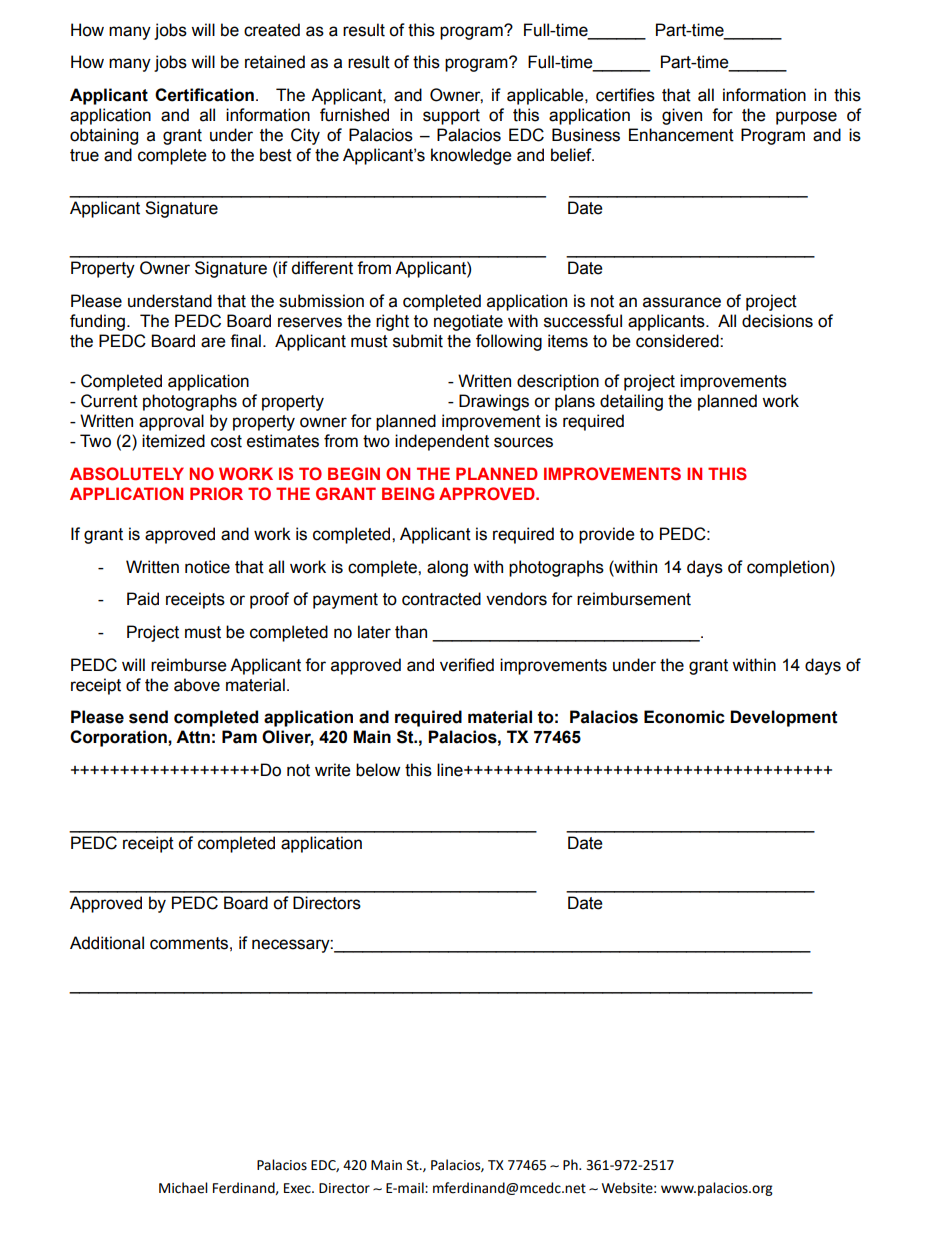 The image size is (952, 1233). I want to click on contracted, so click(441, 599).
